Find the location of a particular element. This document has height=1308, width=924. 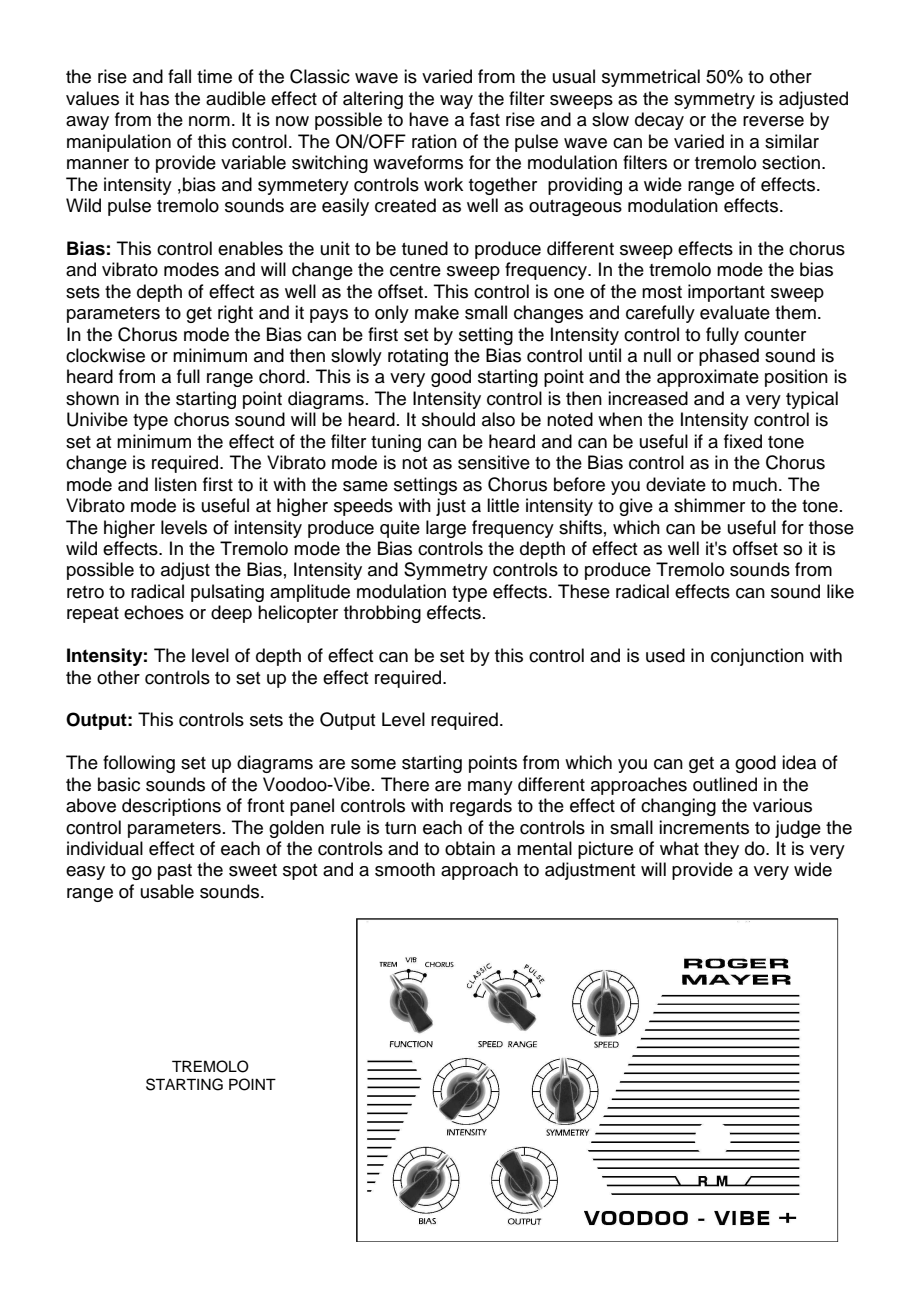

sensitive is located at coordinates (494, 462).
